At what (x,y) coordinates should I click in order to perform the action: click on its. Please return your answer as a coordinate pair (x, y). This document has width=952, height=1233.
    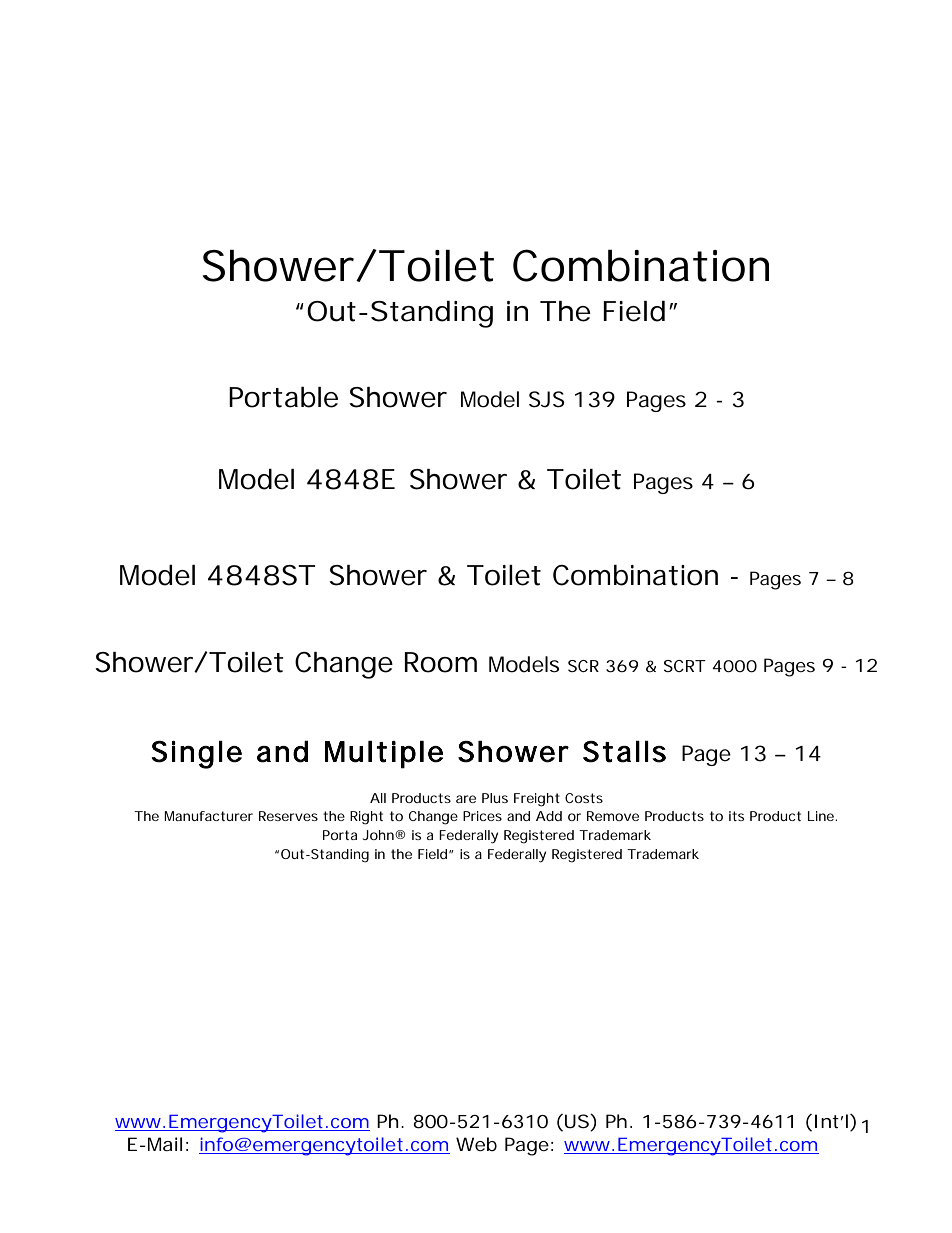
    Looking at the image, I should click on (736, 816).
